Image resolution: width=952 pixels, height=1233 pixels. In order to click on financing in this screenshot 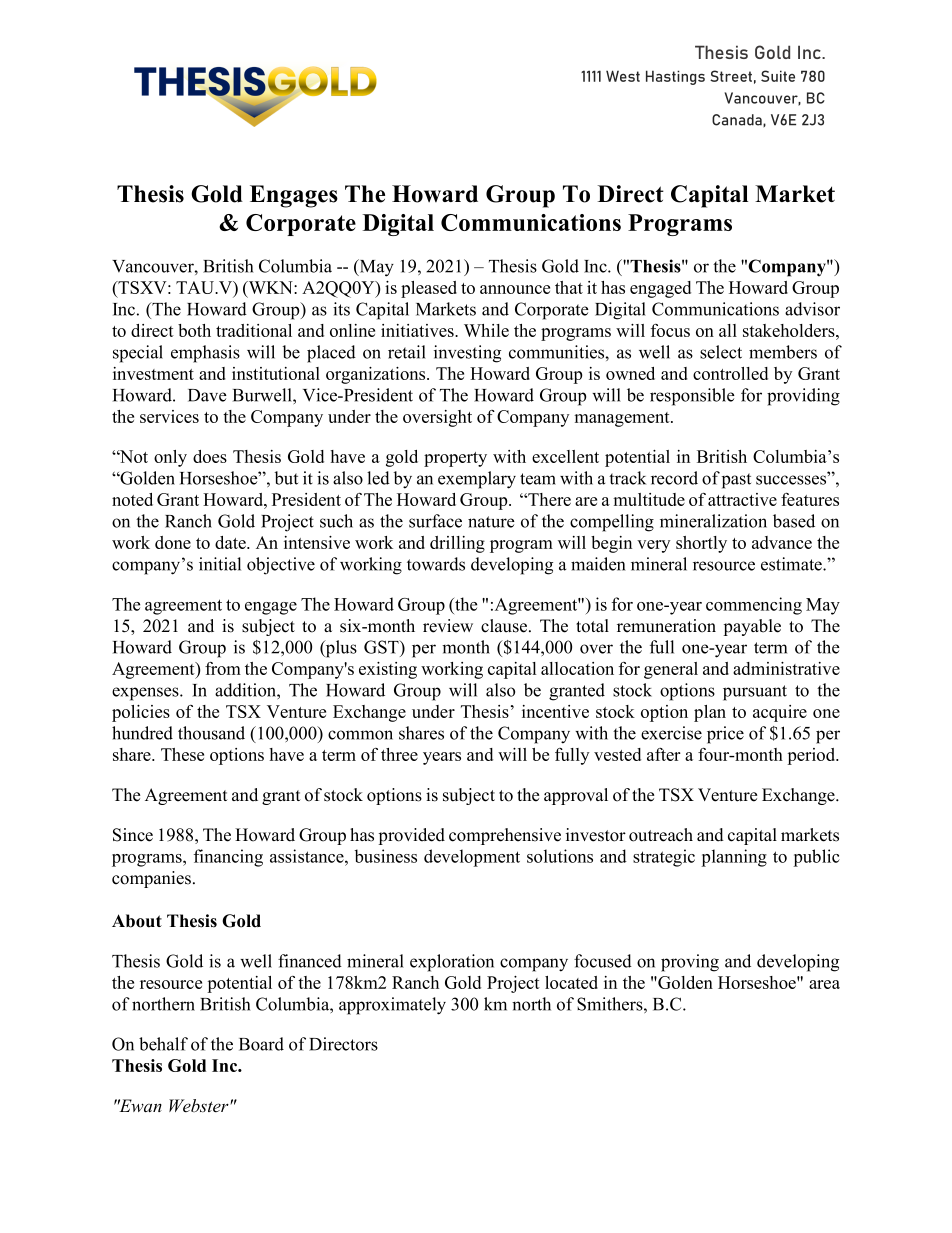, I will do `click(228, 858)`.
